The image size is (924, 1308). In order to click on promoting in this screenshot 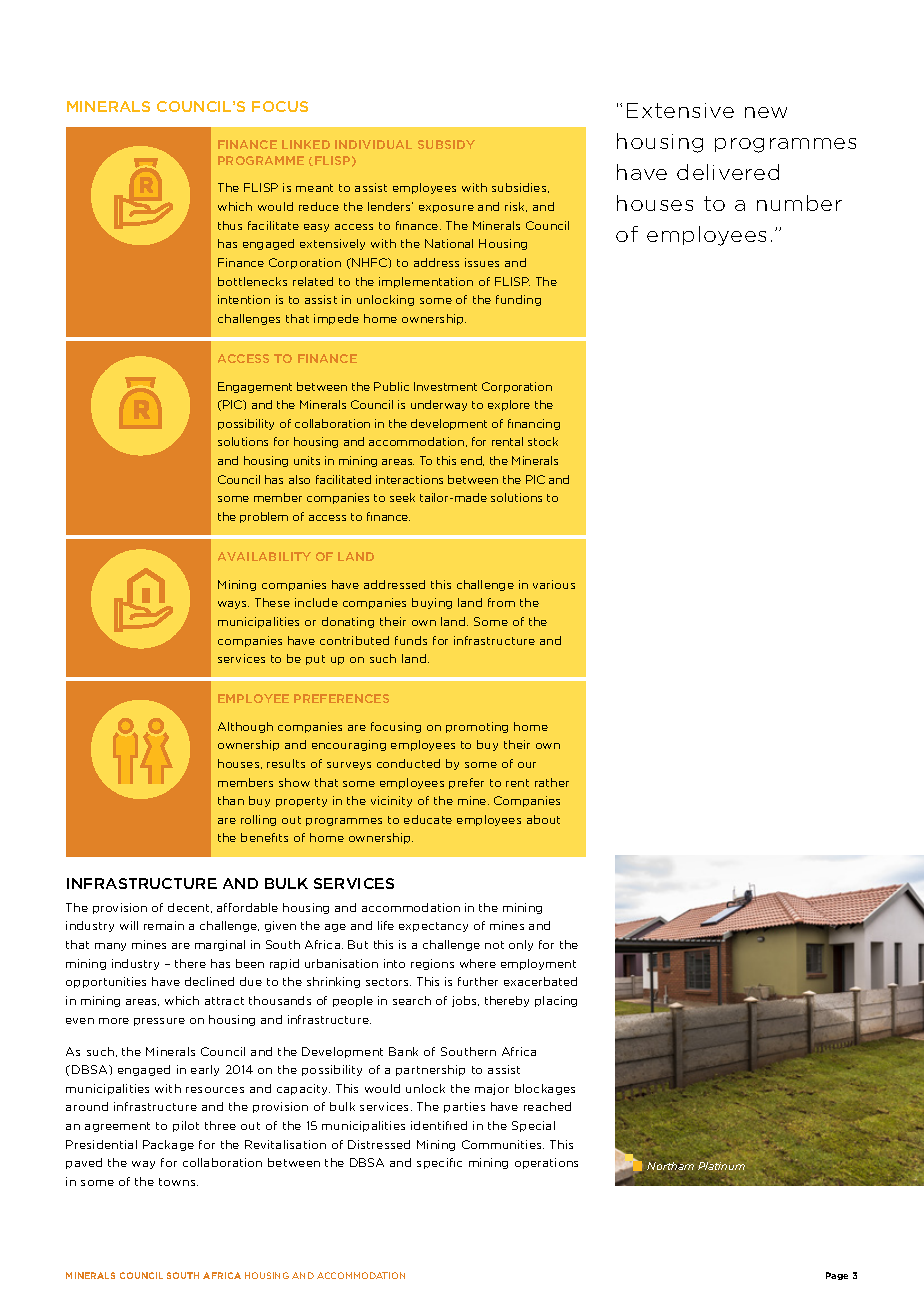, I will do `click(477, 727)`.
